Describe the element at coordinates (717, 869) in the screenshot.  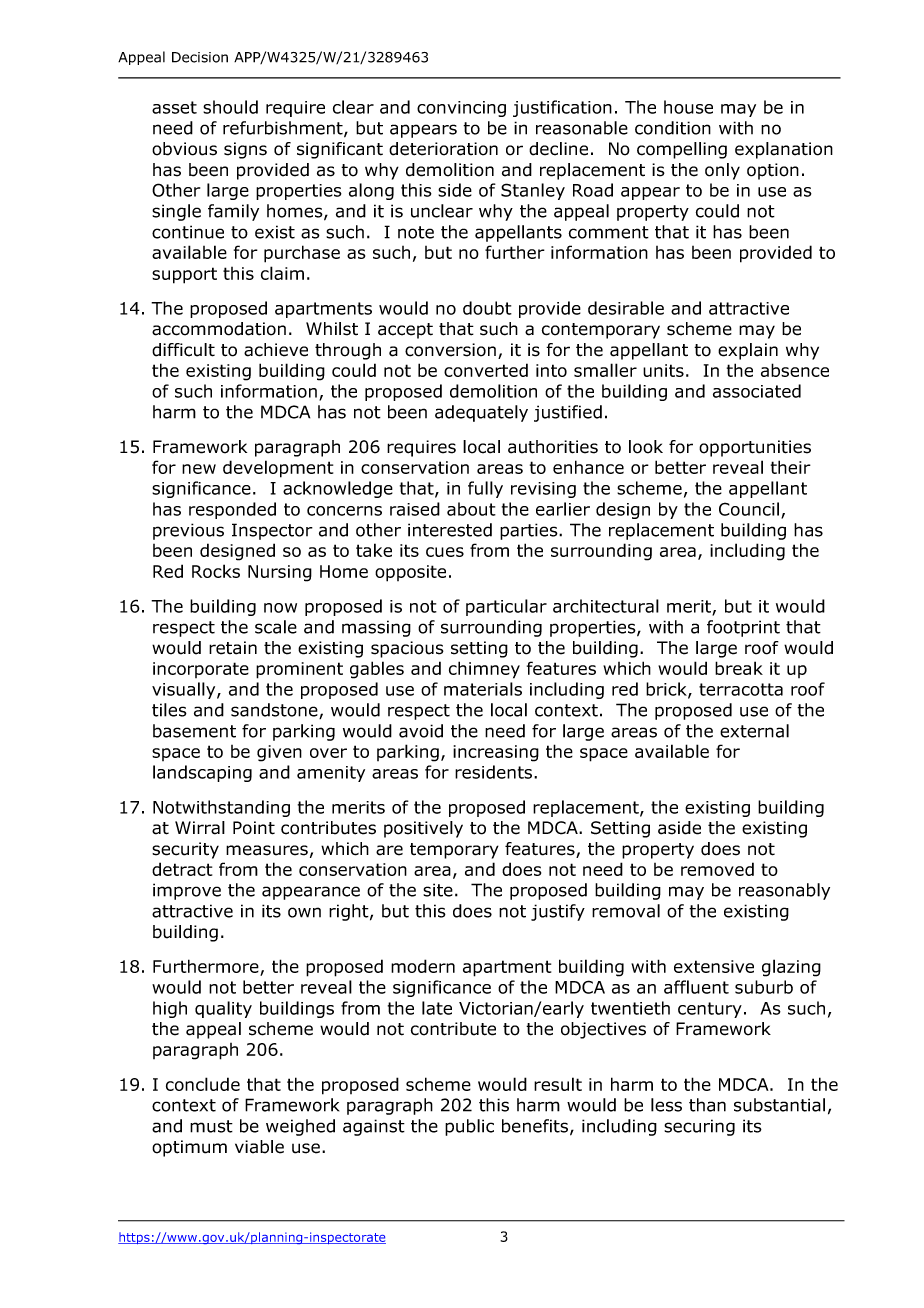
I see `removed` at that location.
